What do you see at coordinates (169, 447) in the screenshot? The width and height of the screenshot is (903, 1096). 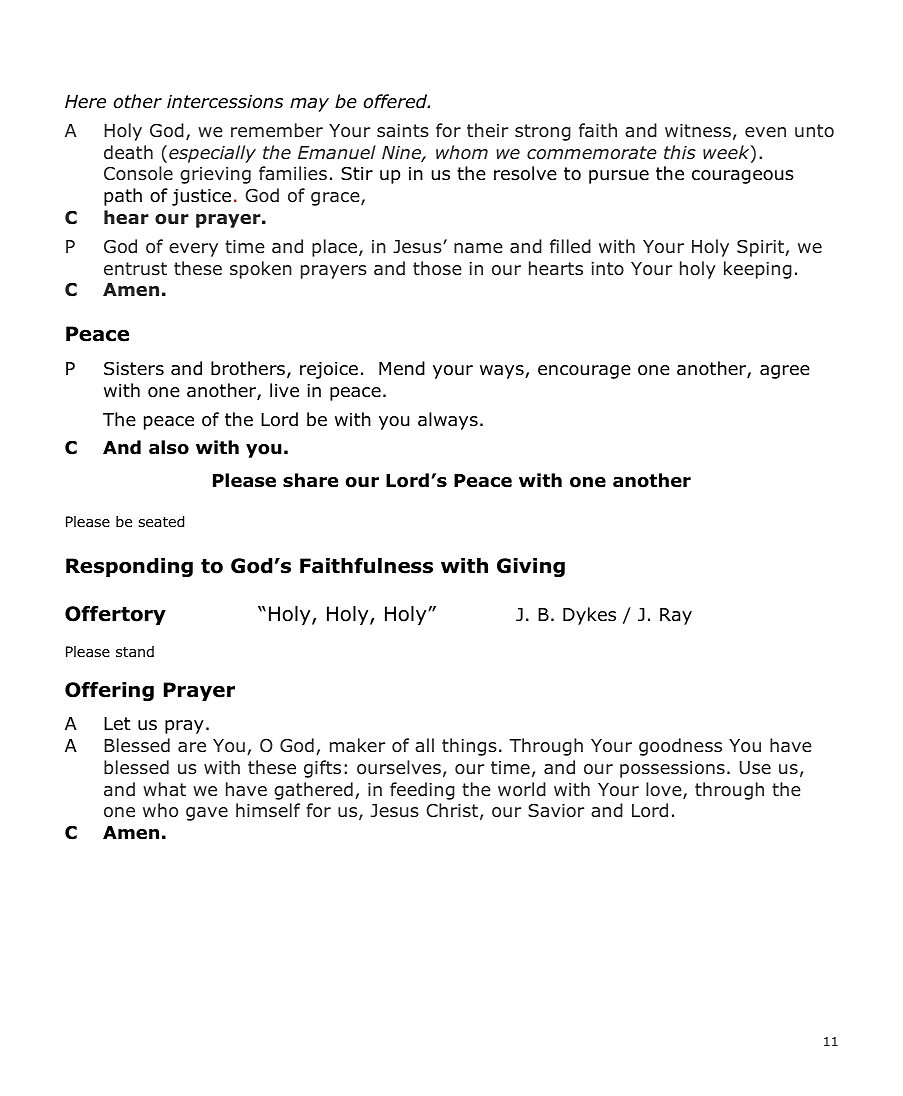 I see `also` at bounding box center [169, 447].
